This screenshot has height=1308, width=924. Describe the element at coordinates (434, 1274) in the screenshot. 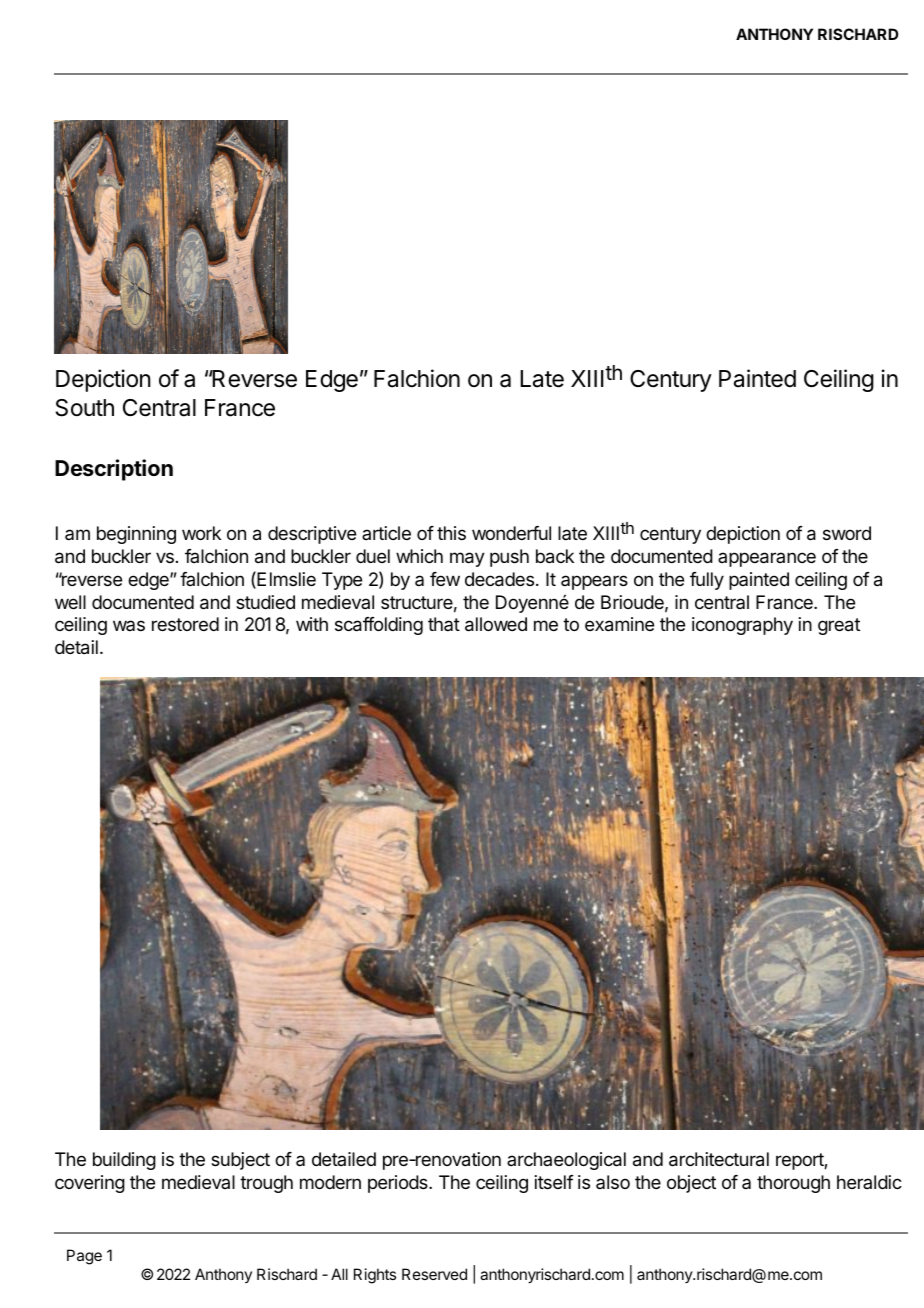

I see `Reserved` at that location.
